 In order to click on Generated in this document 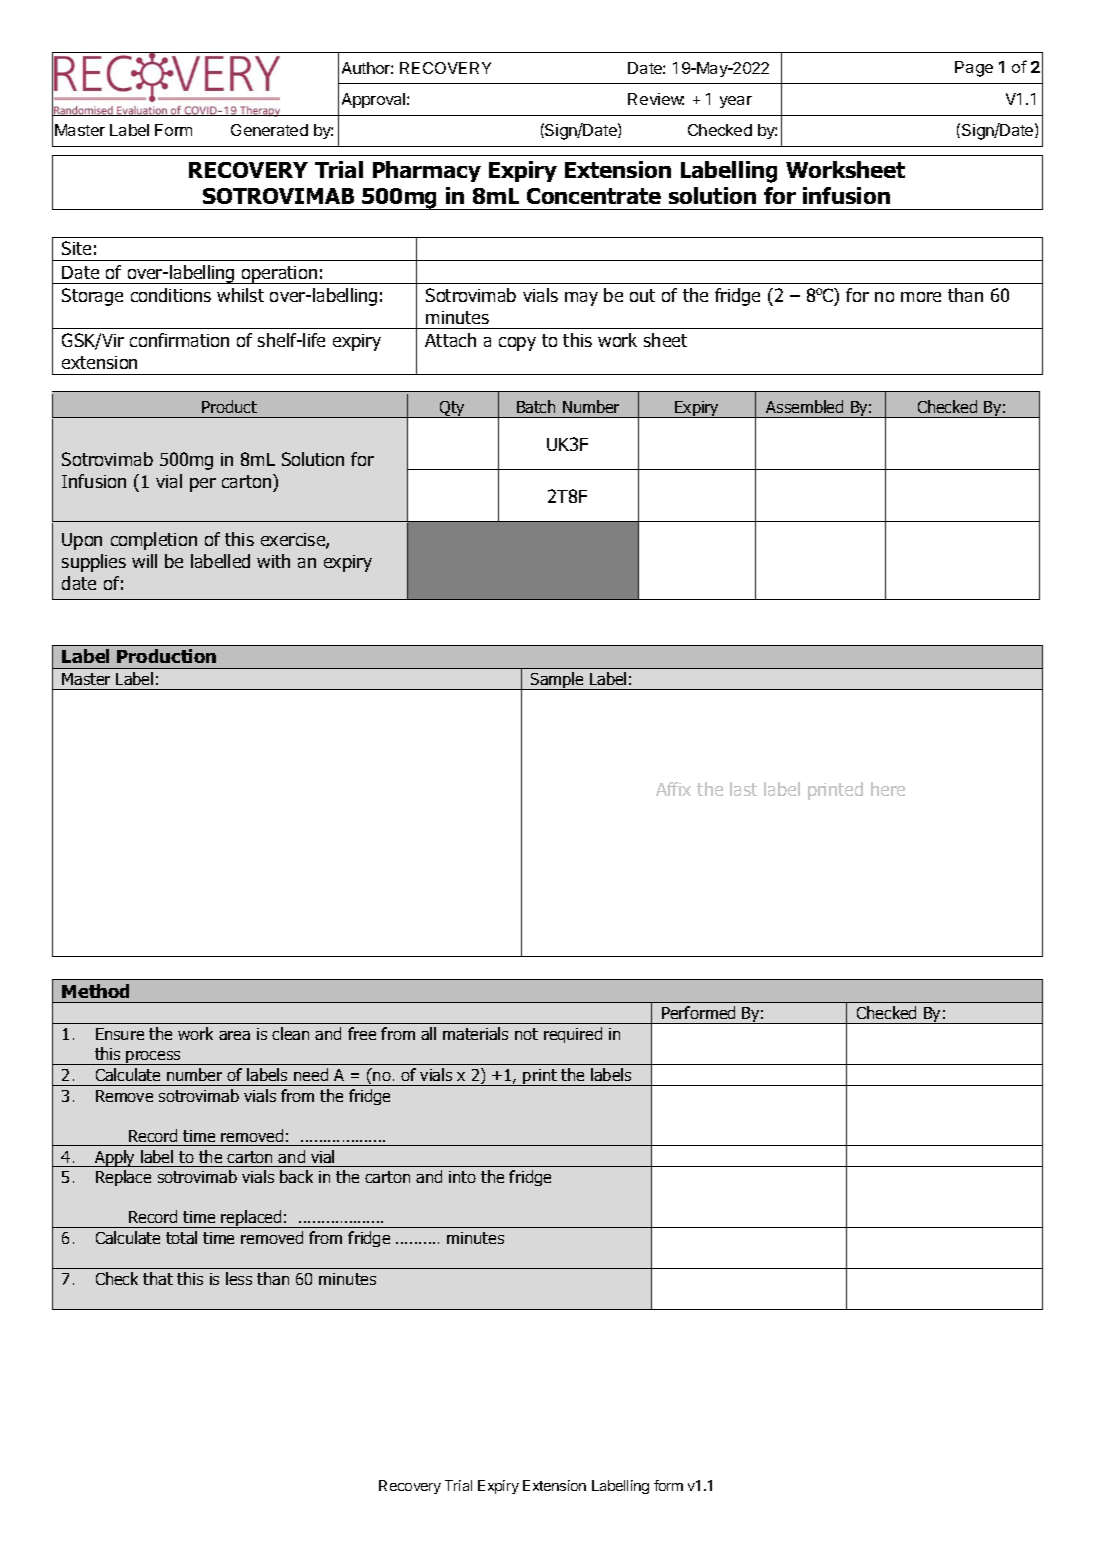, I will do `click(269, 130)`.
